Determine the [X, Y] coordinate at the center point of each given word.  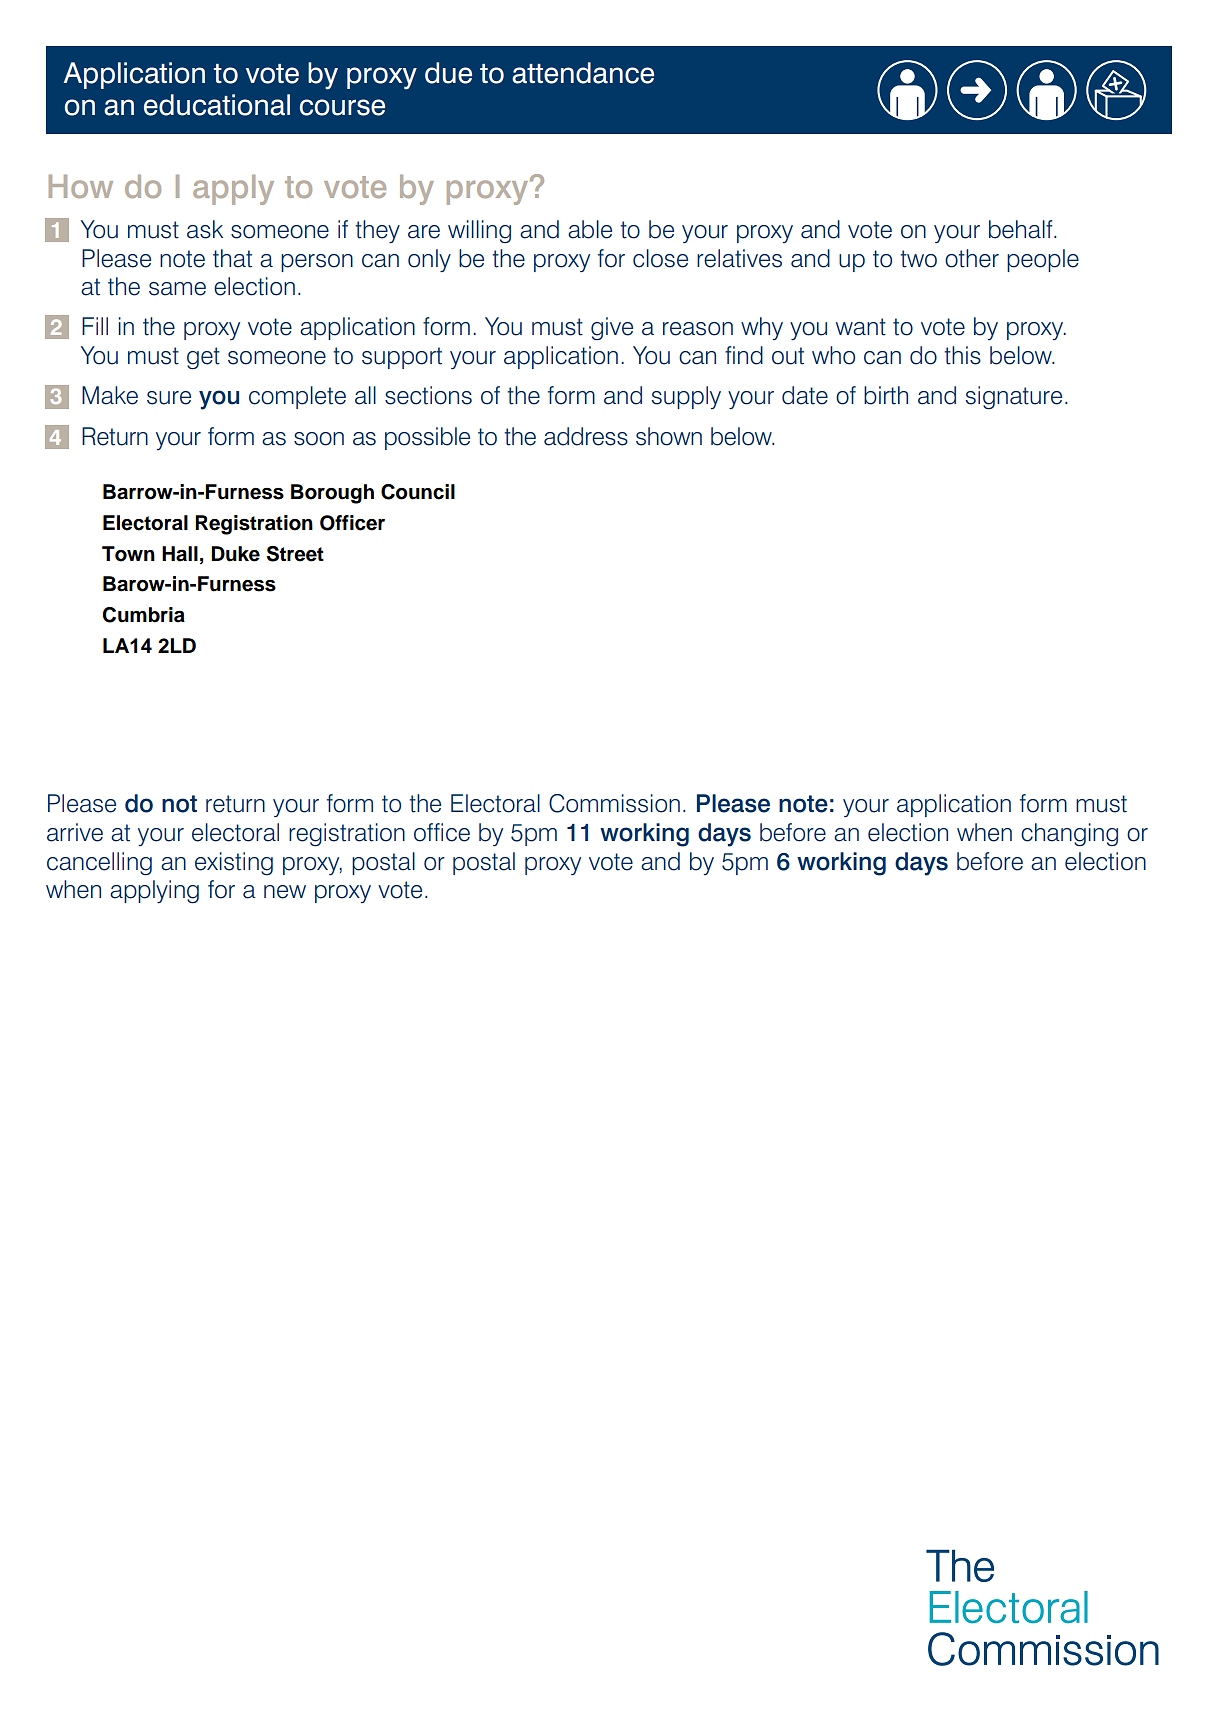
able [590, 229]
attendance [583, 73]
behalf [1022, 229]
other [972, 258]
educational [217, 105]
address [586, 436]
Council [418, 492]
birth [886, 395]
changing [1069, 835]
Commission [614, 803]
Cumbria [144, 615]
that [232, 258]
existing [234, 864]
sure [169, 398]
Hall [180, 554]
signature [1014, 398]
